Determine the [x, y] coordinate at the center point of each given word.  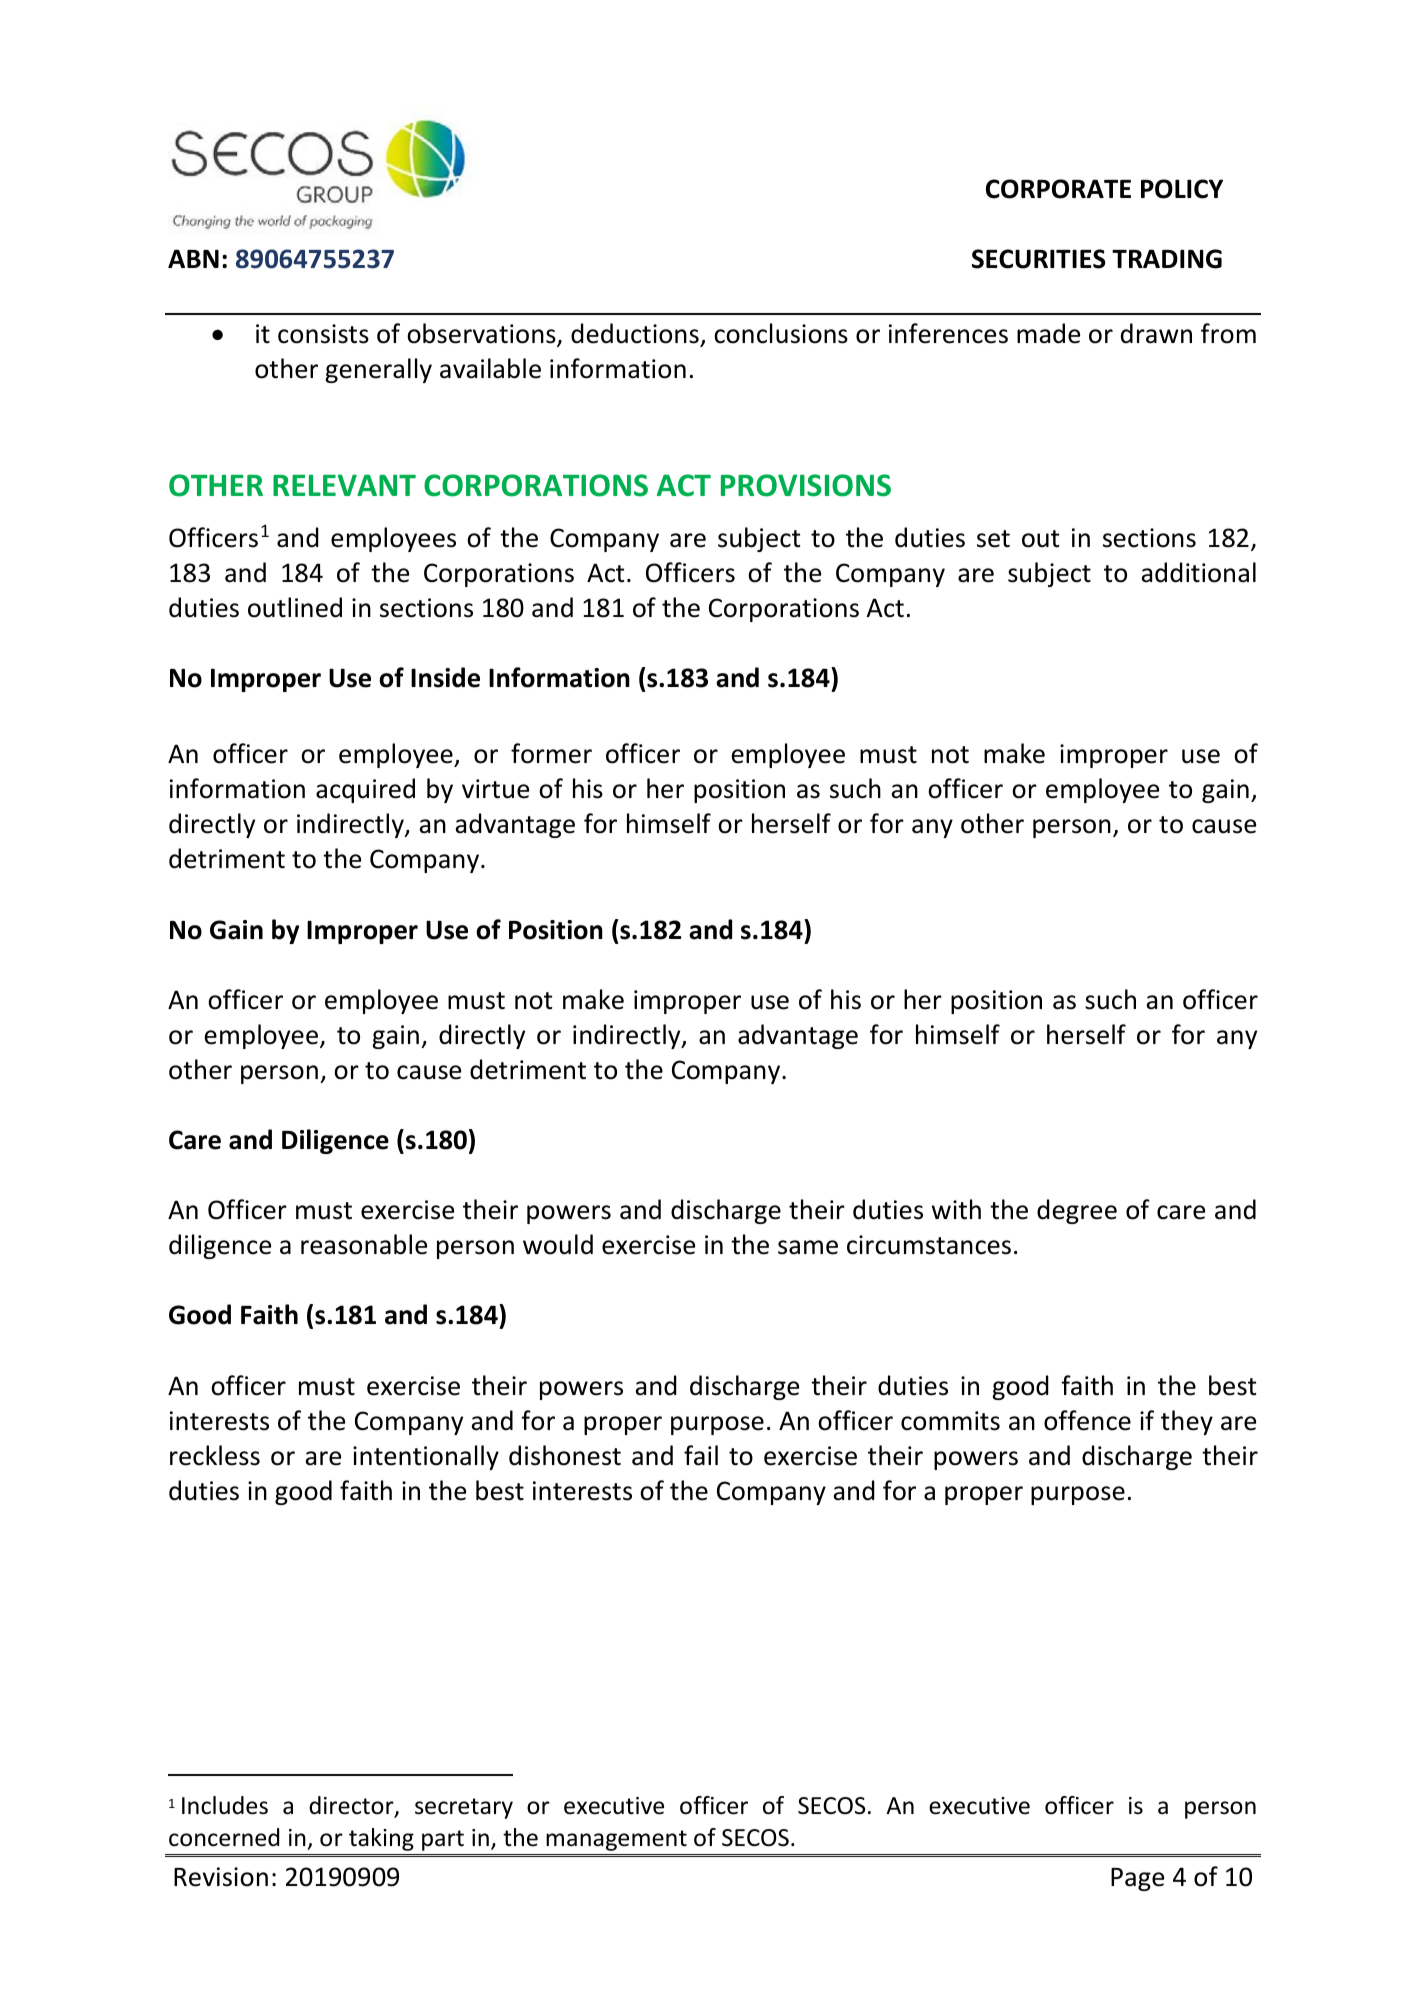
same [808, 1247]
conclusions [781, 333]
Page [1137, 1879]
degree [1077, 1211]
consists [323, 334]
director [352, 1806]
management [616, 1840]
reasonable [364, 1244]
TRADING [1167, 259]
